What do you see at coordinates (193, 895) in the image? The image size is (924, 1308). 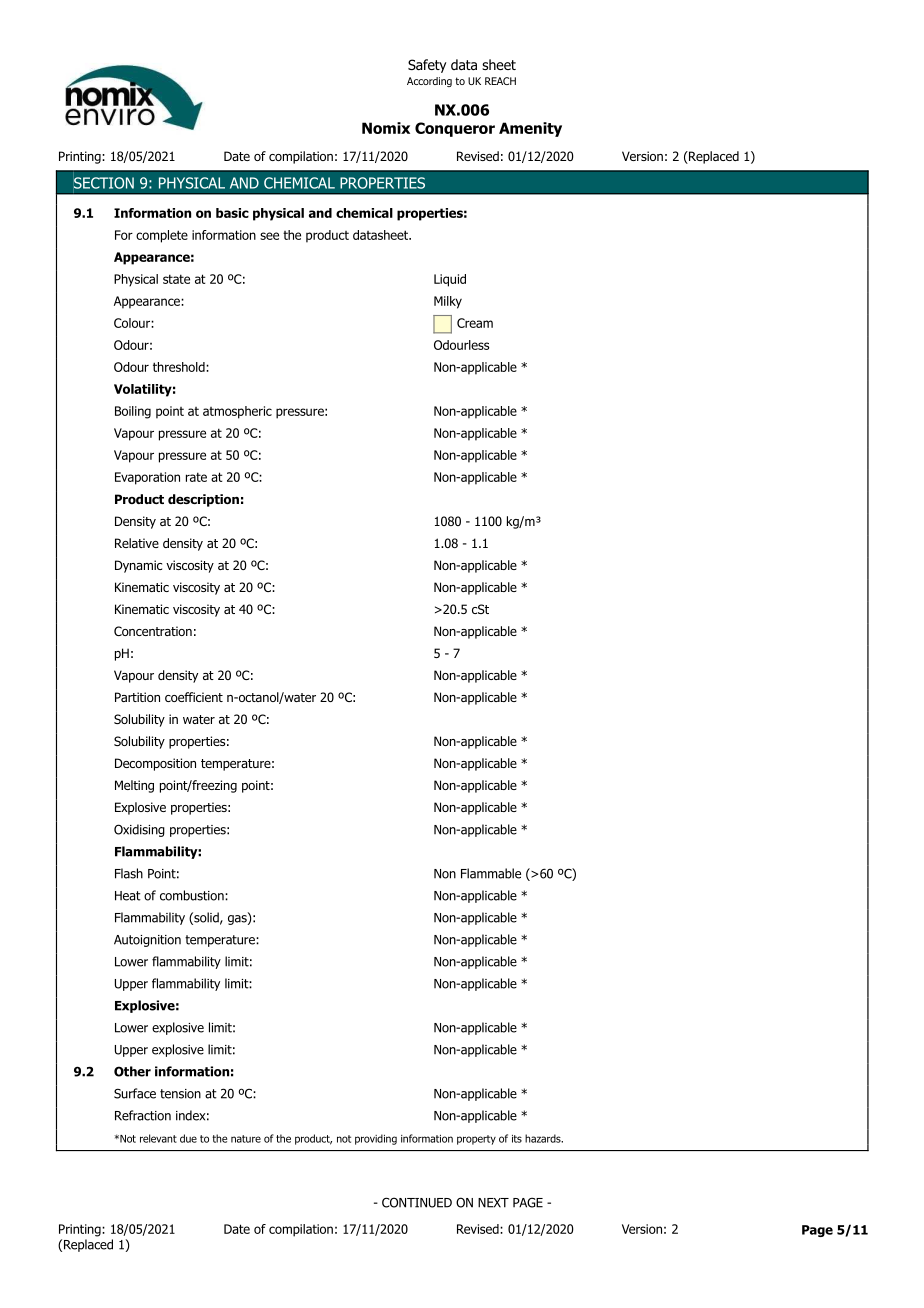 I see `combustion` at bounding box center [193, 895].
